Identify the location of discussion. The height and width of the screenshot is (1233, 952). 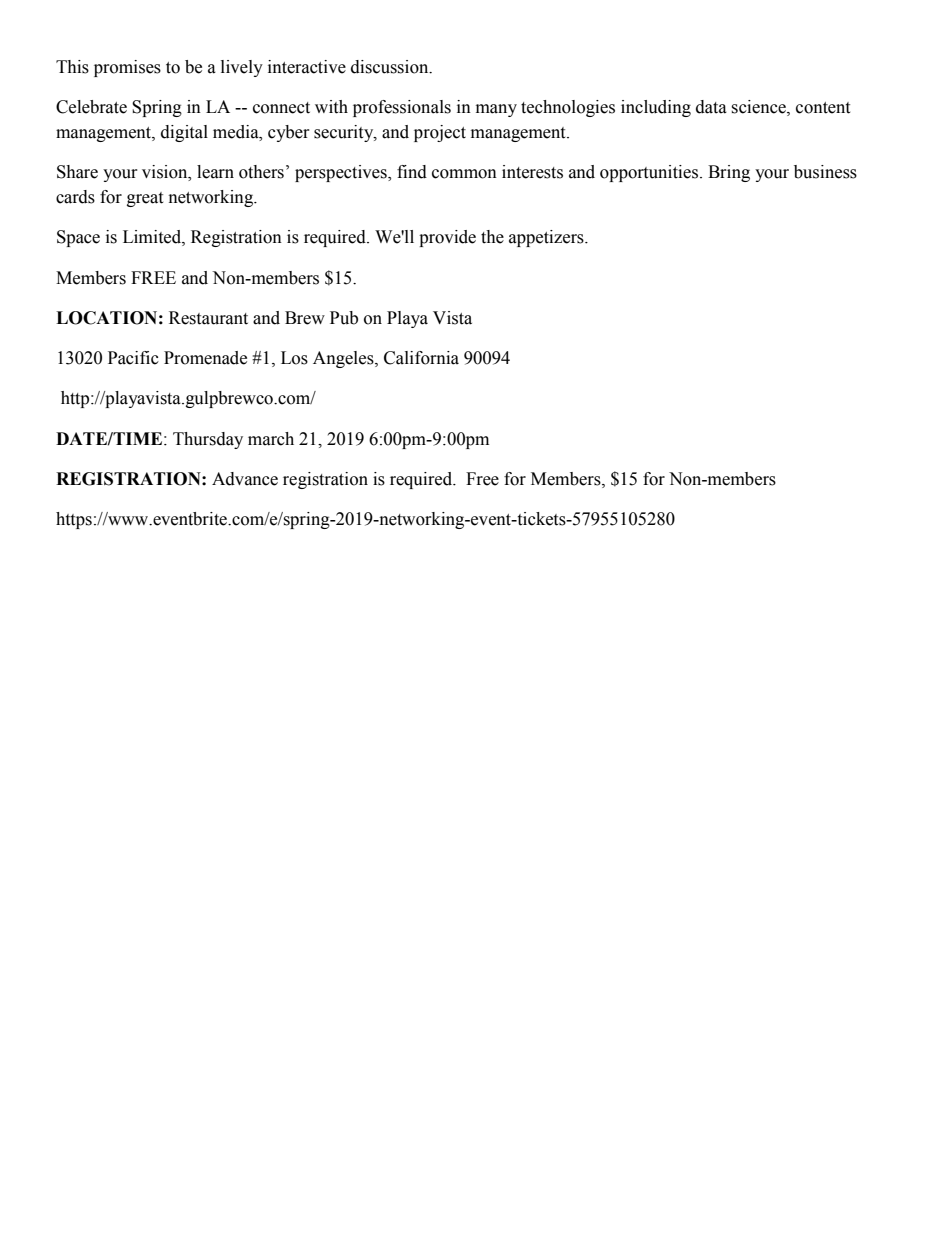
(391, 67).
